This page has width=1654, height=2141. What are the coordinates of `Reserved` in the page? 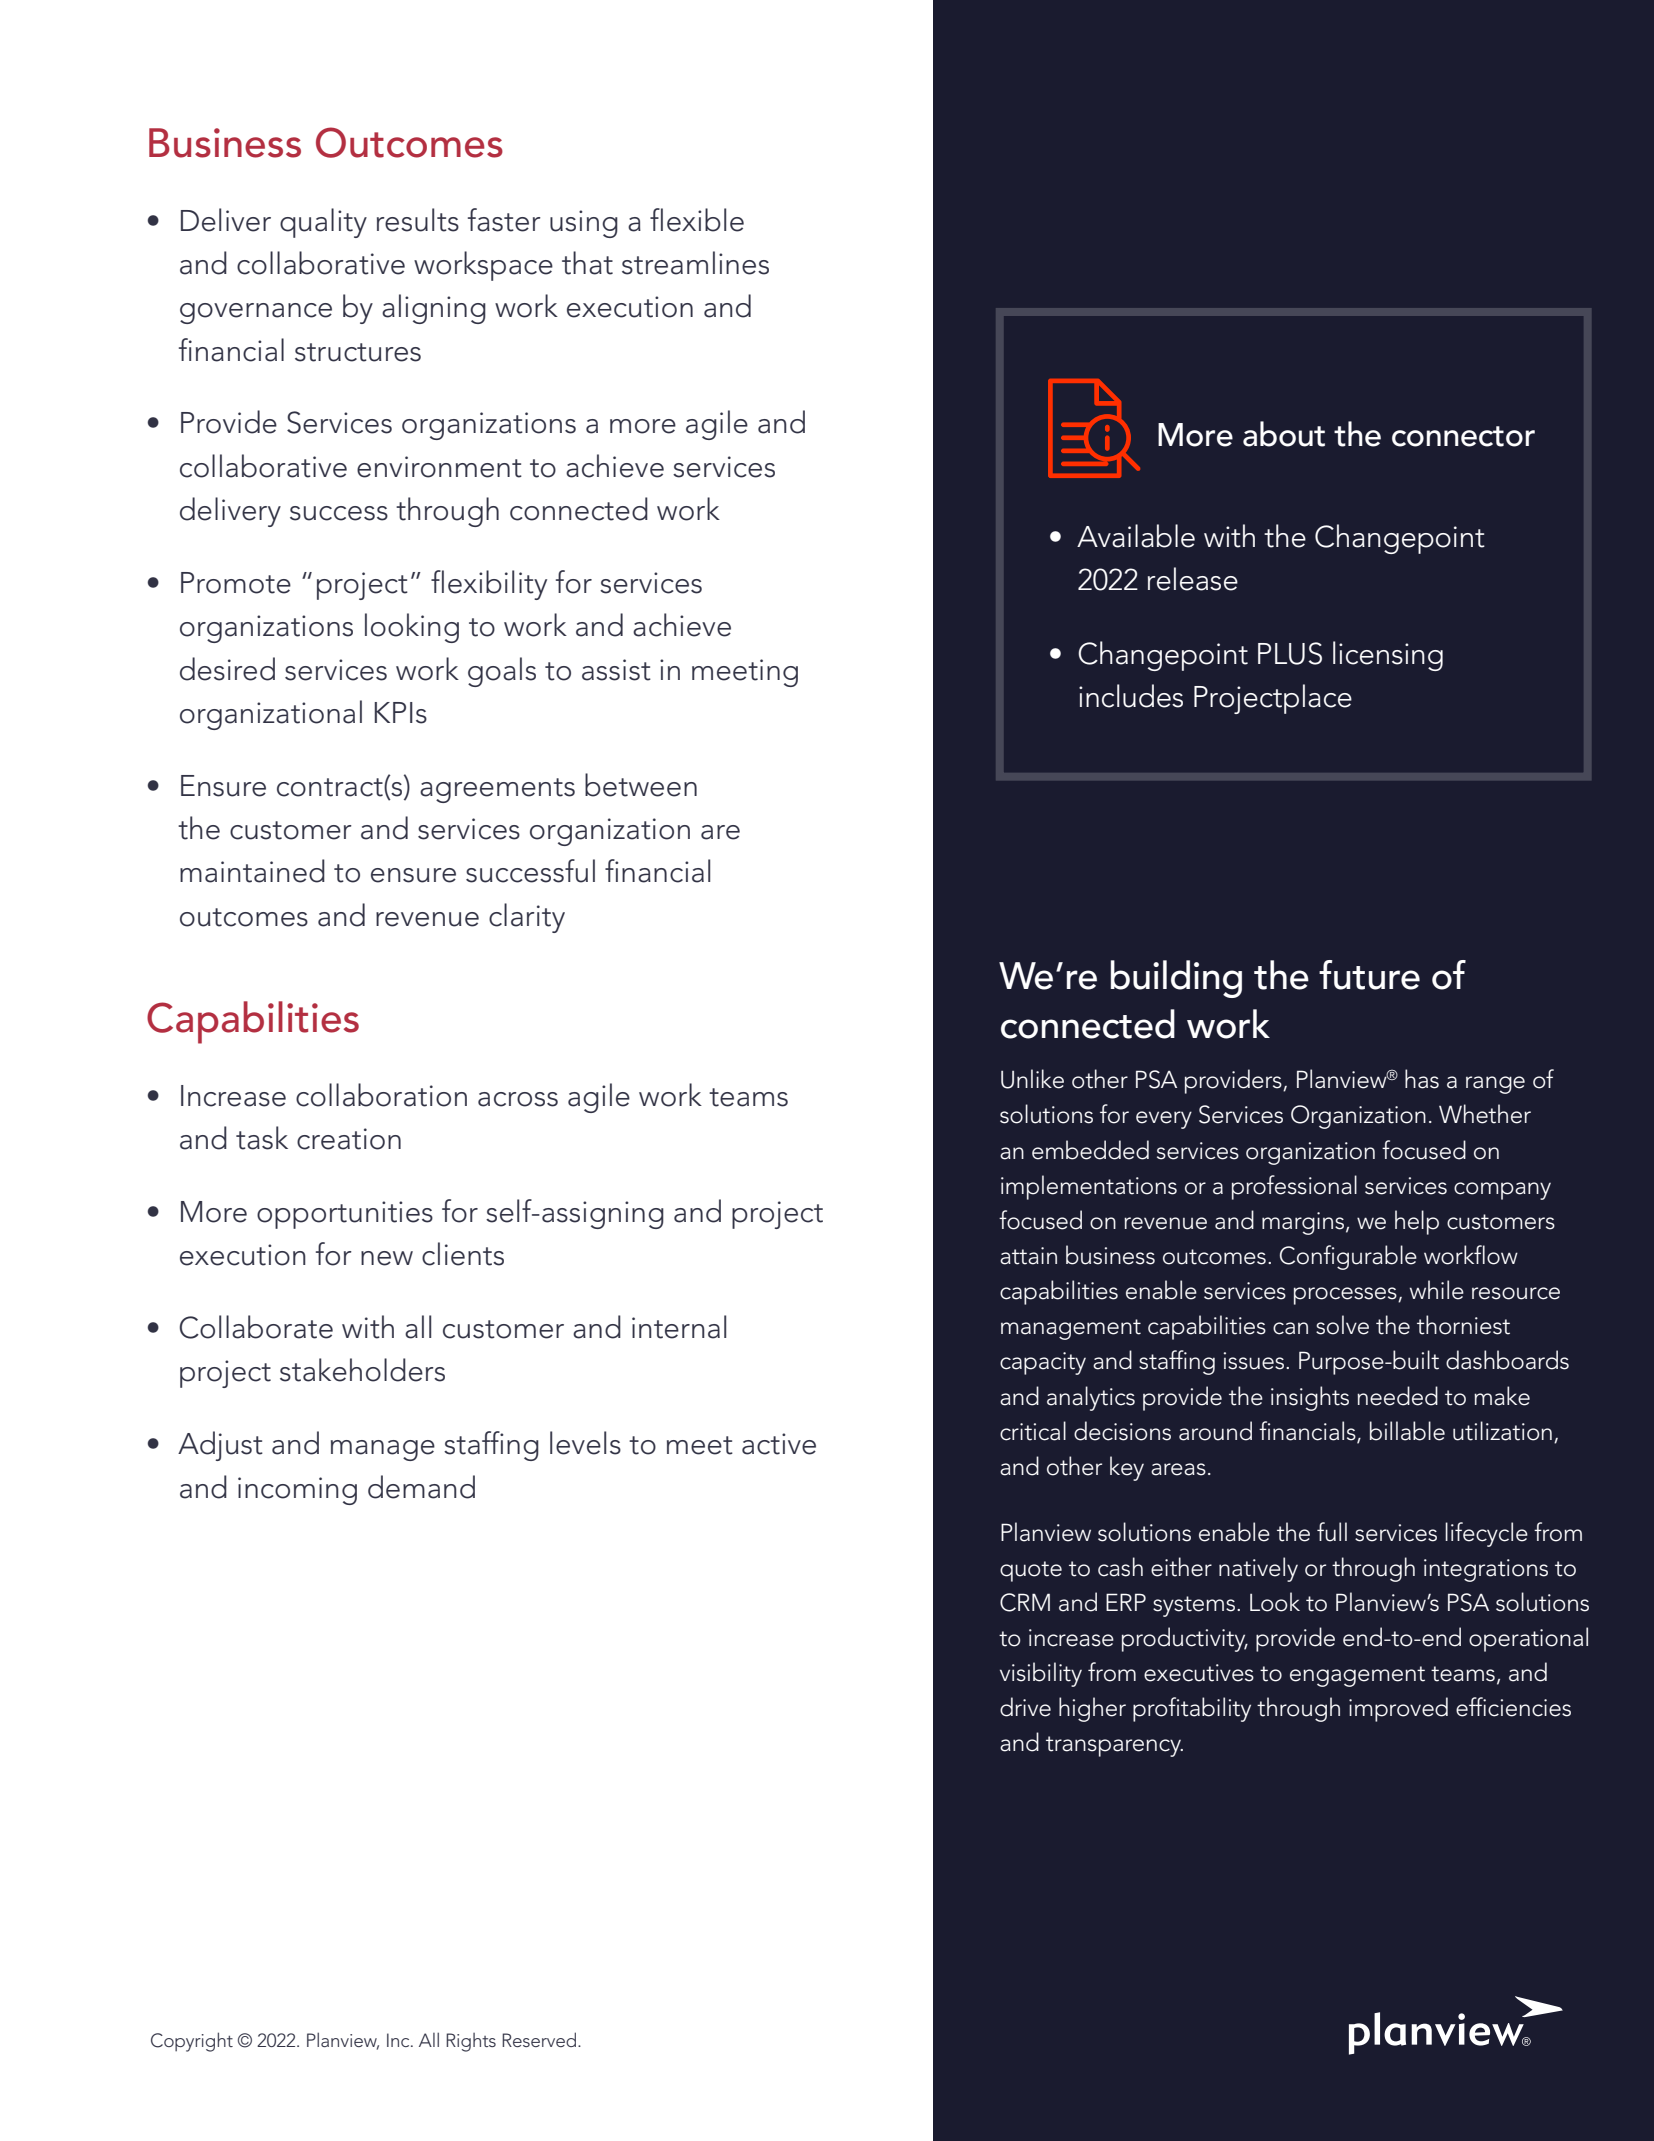 It's located at (540, 2039).
